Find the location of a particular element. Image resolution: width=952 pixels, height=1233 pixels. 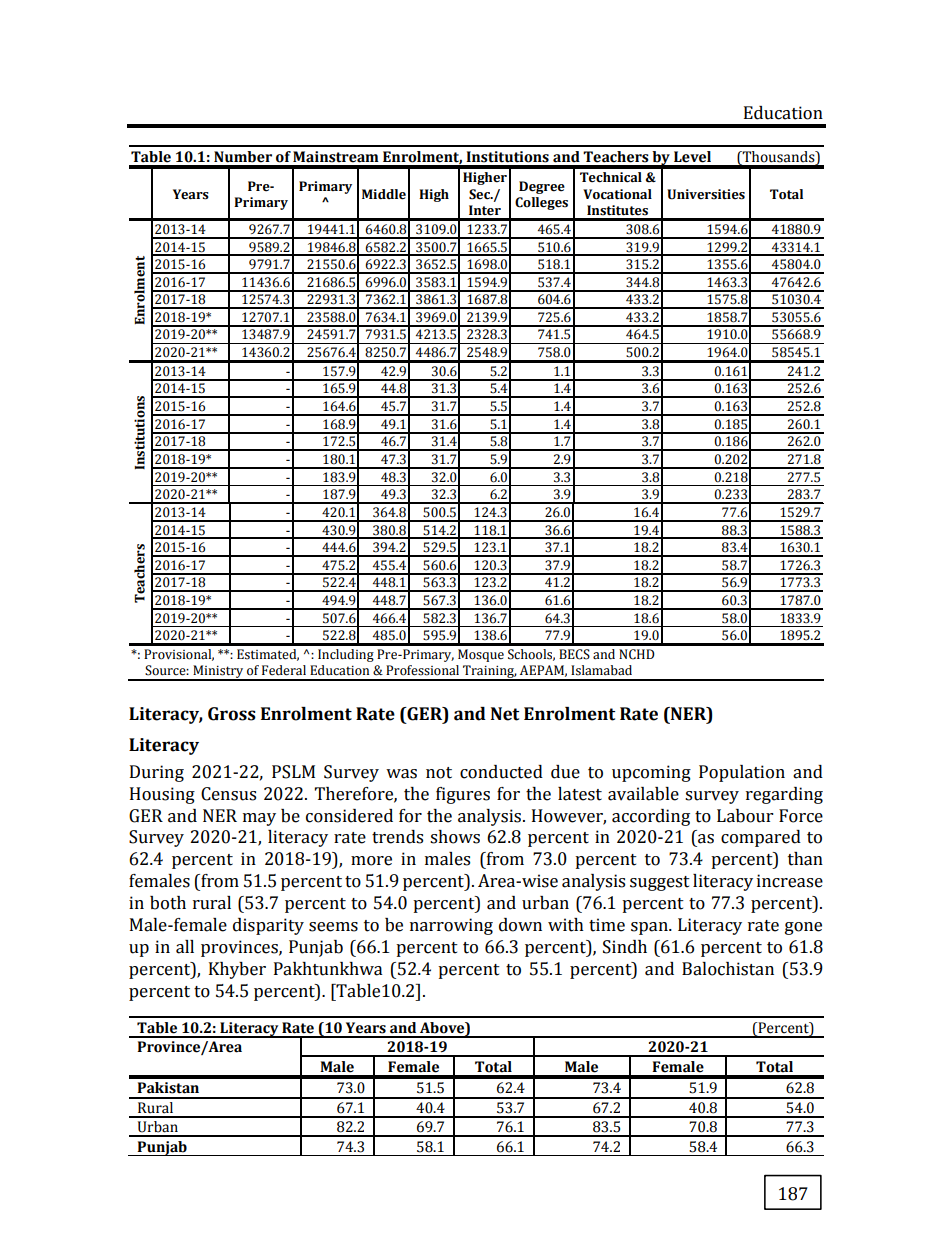

Universities is located at coordinates (706, 194).
